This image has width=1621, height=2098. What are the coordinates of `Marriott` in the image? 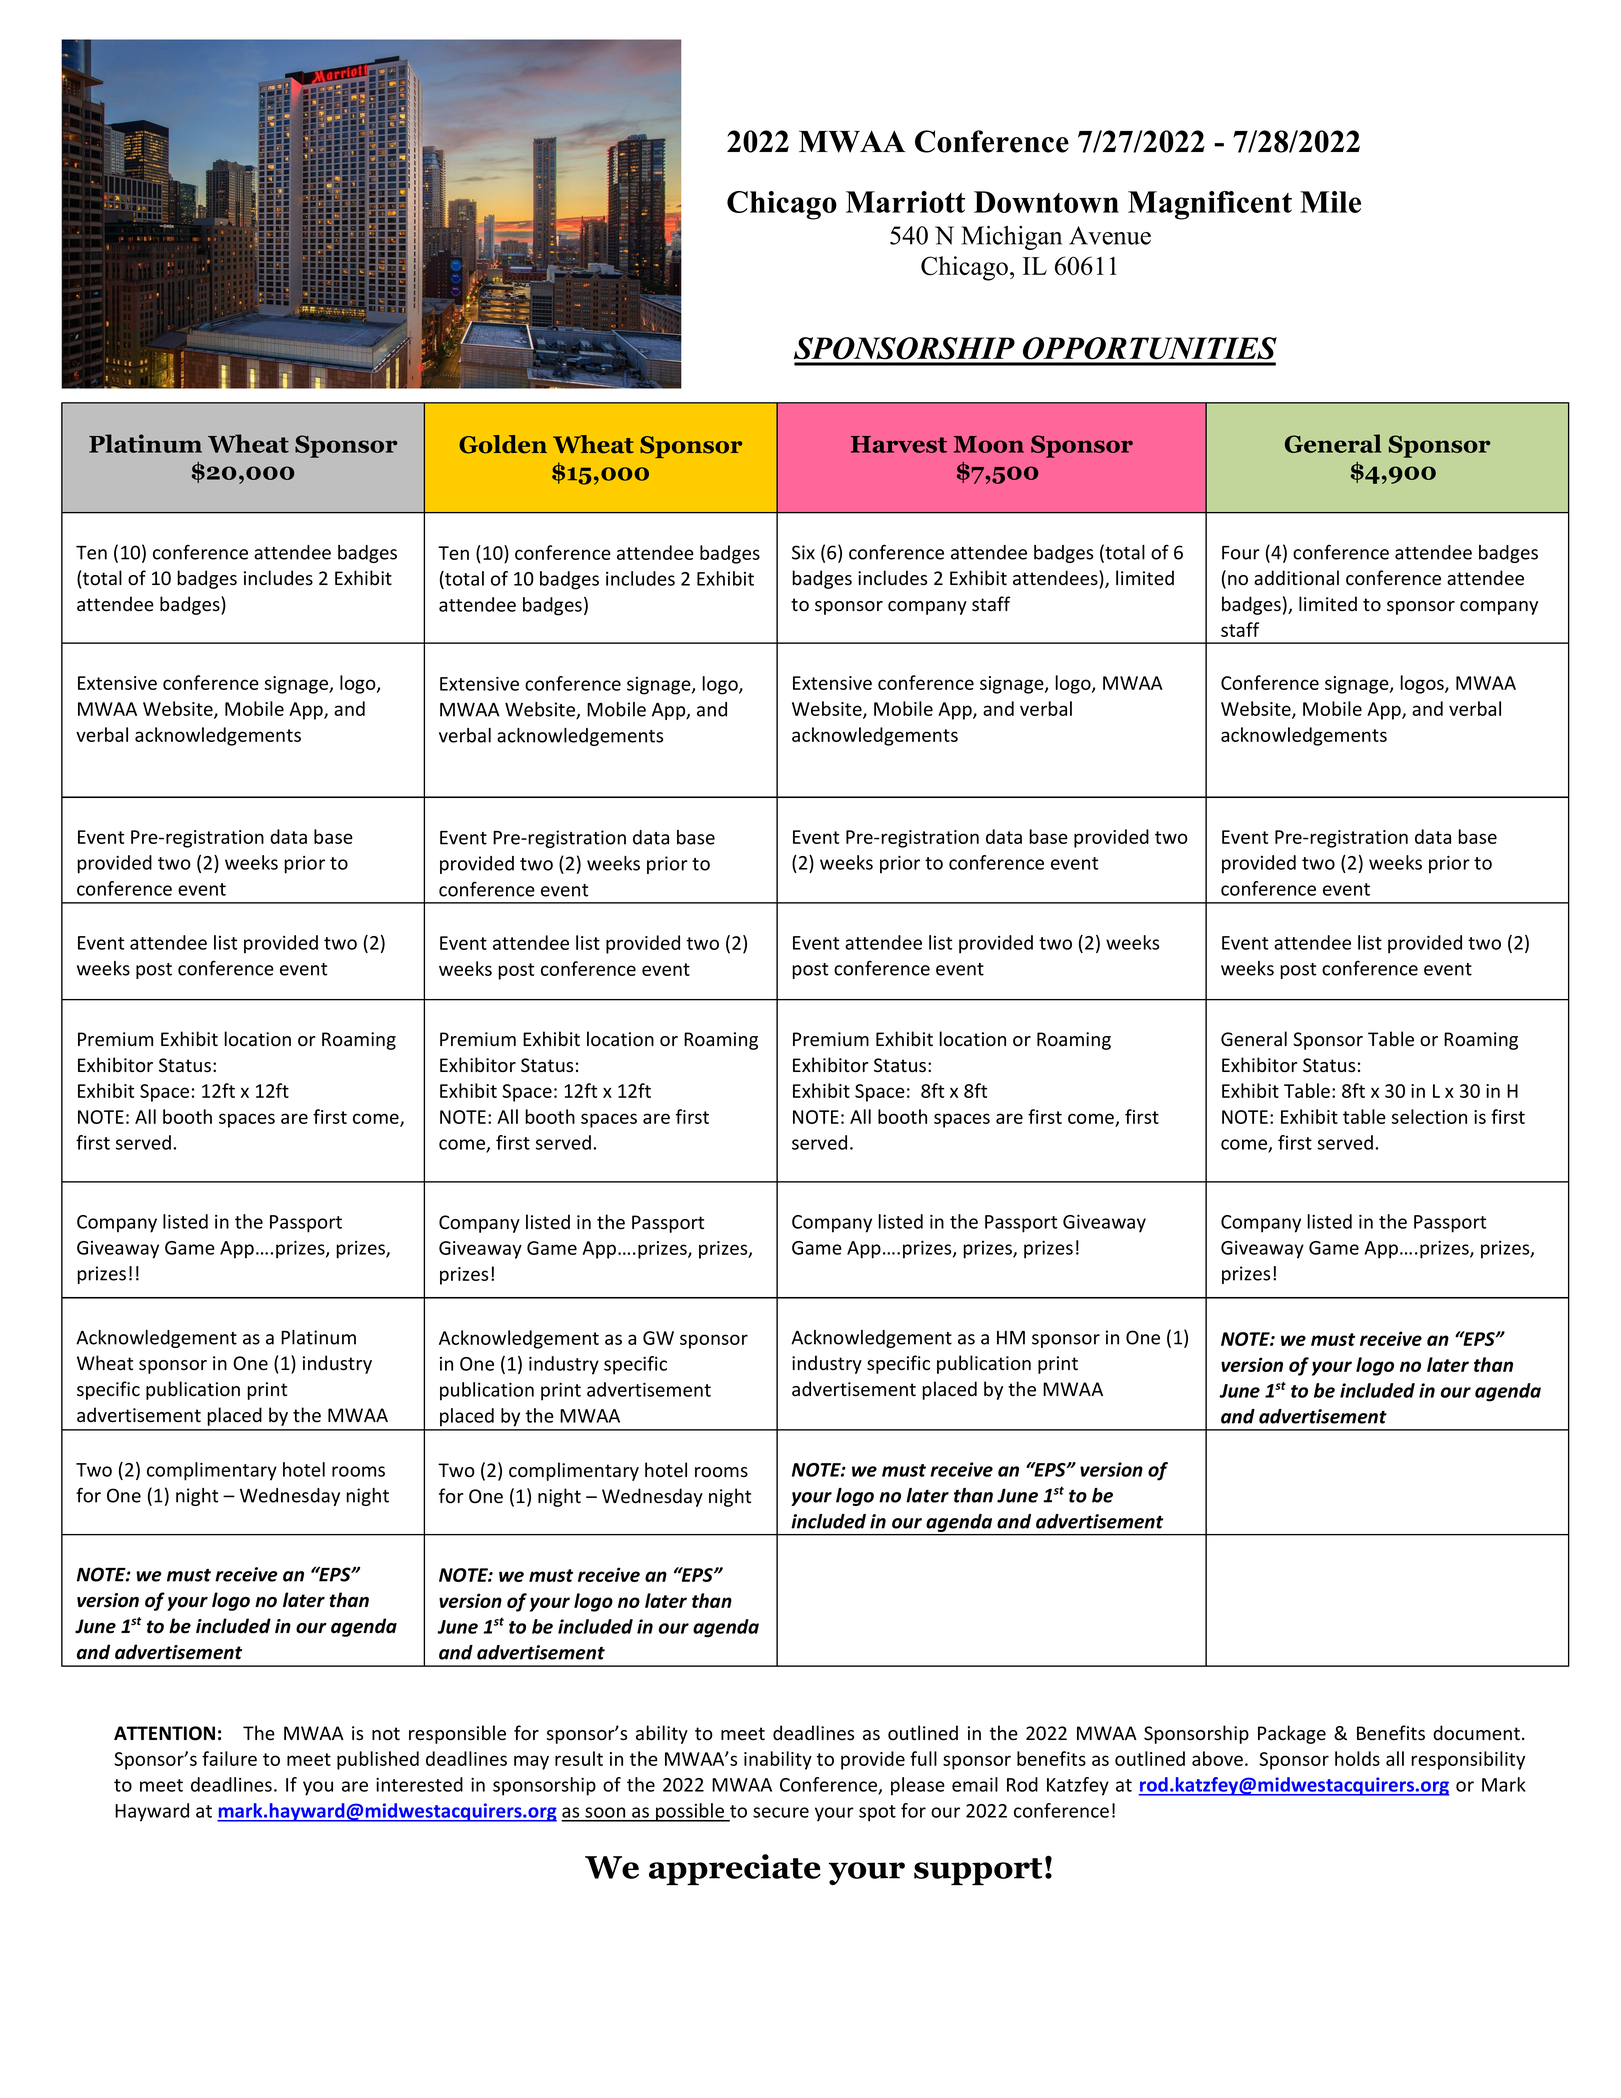 It's located at (905, 202).
